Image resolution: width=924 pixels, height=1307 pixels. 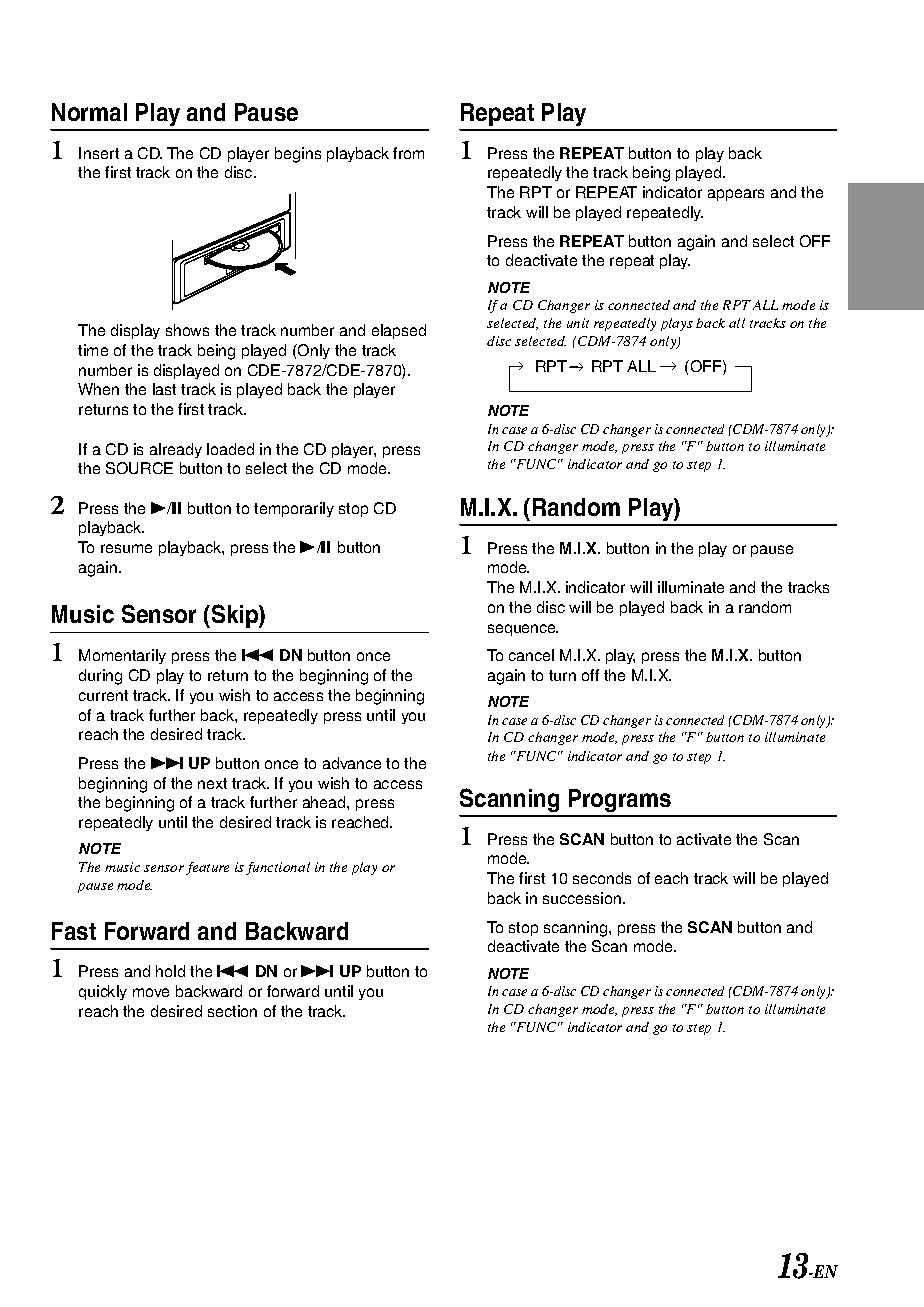 I want to click on temporarily, so click(x=294, y=509).
